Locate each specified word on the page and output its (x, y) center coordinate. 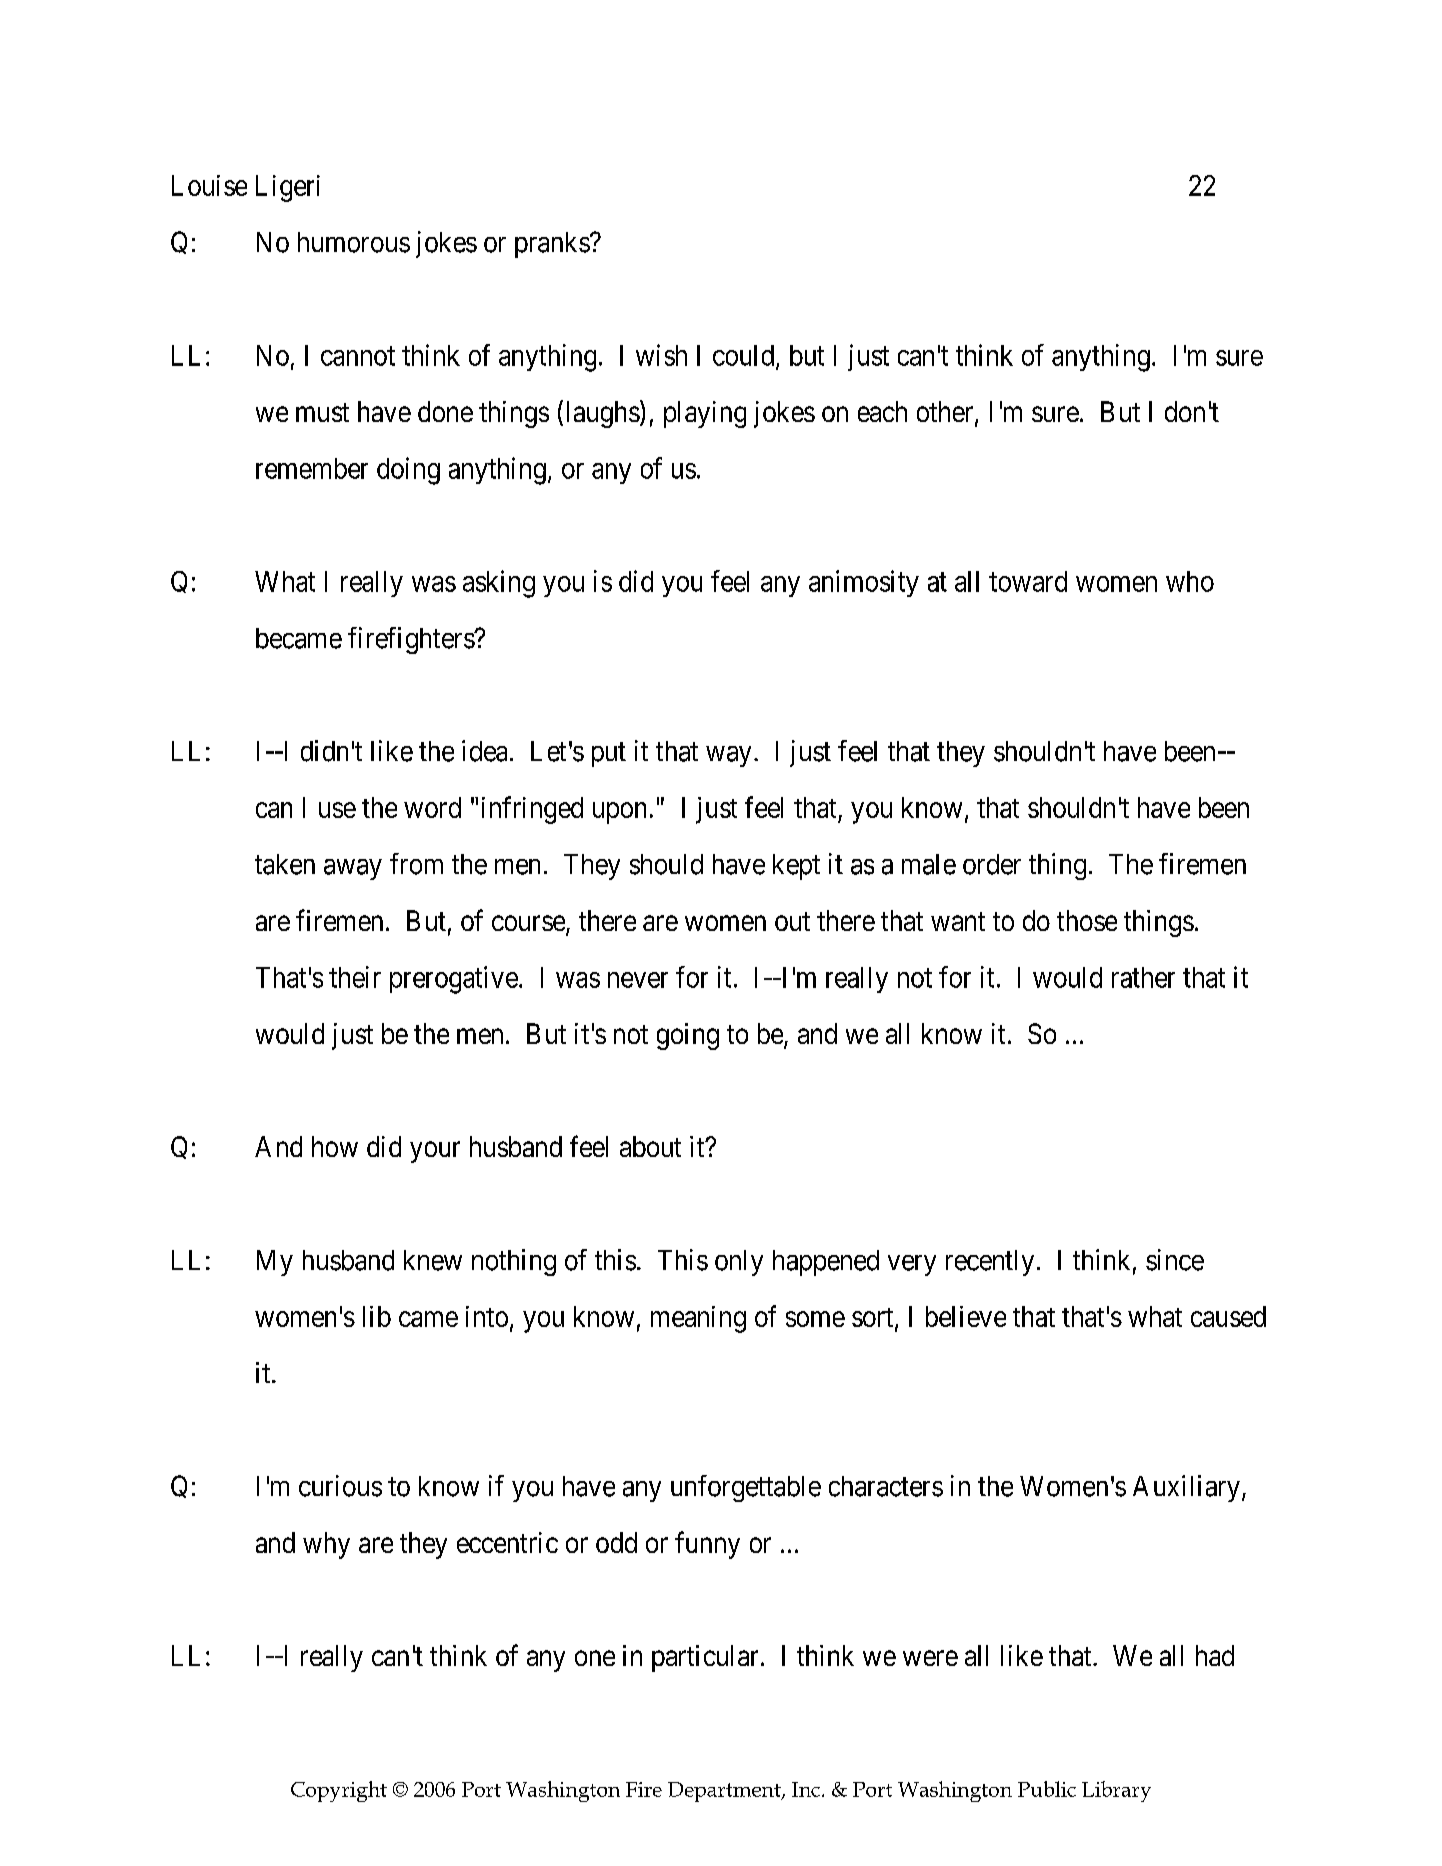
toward (1028, 581)
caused (1228, 1316)
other (946, 413)
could (745, 356)
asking (499, 584)
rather (1143, 977)
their (355, 977)
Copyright (339, 1791)
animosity (864, 583)
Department (725, 1792)
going (688, 1036)
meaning (698, 1319)
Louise (209, 185)
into (487, 1316)
